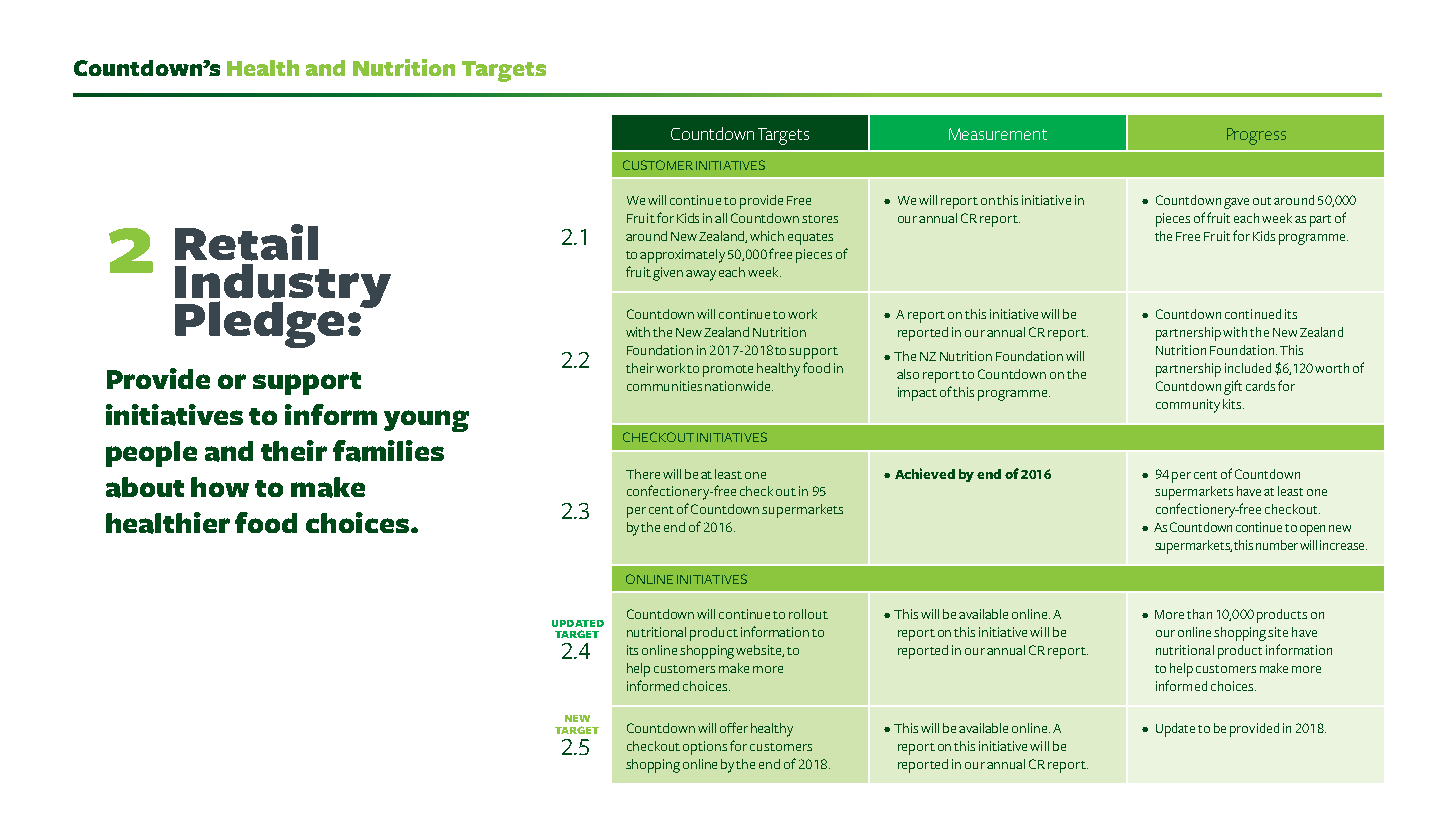  What do you see at coordinates (1199, 614) in the screenshot?
I see `than` at bounding box center [1199, 614].
